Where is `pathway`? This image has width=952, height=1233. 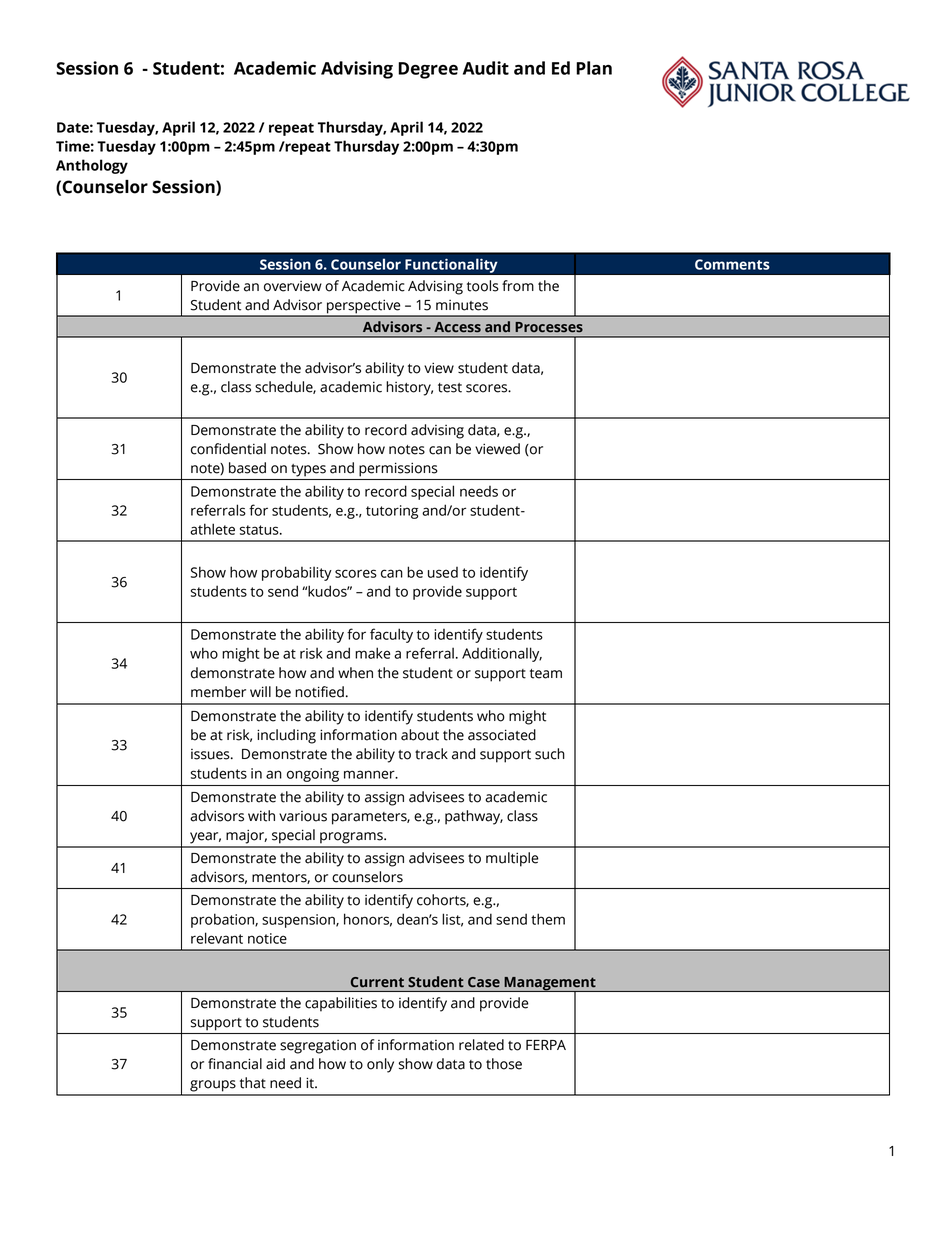
pathway is located at coordinates (474, 817).
